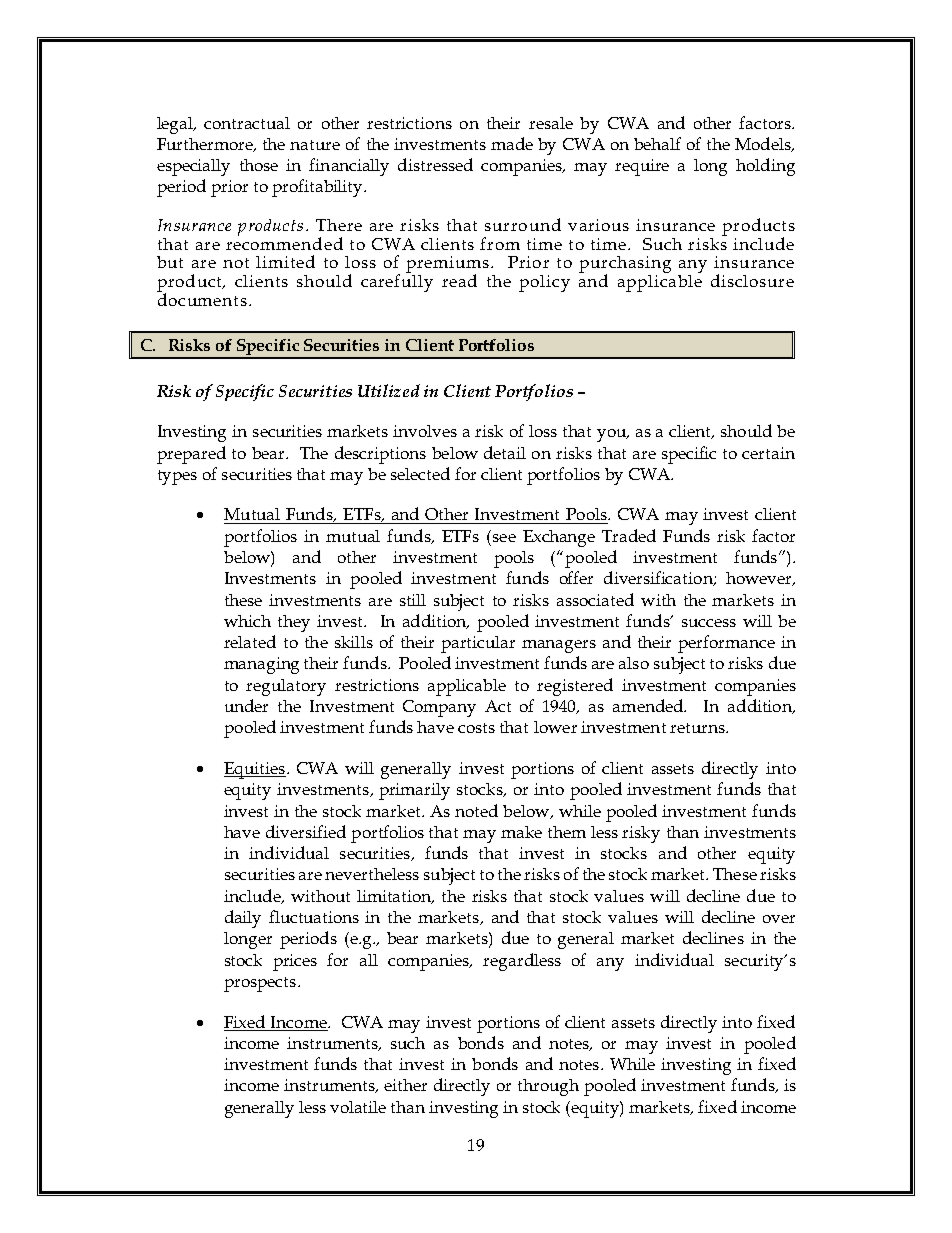  Describe the element at coordinates (548, 1087) in the page. I see `through` at that location.
